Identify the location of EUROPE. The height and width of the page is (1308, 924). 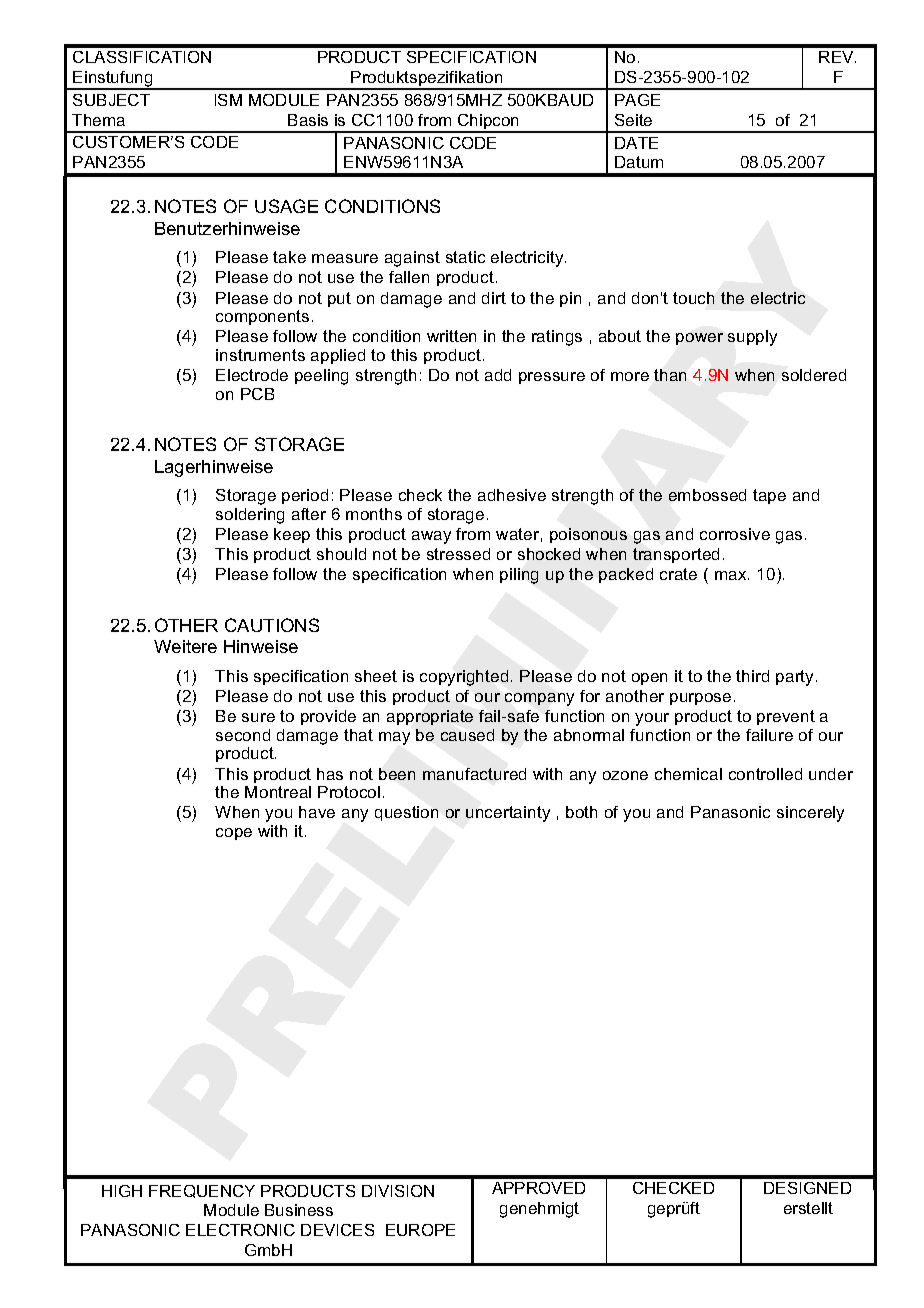
(420, 1230).
